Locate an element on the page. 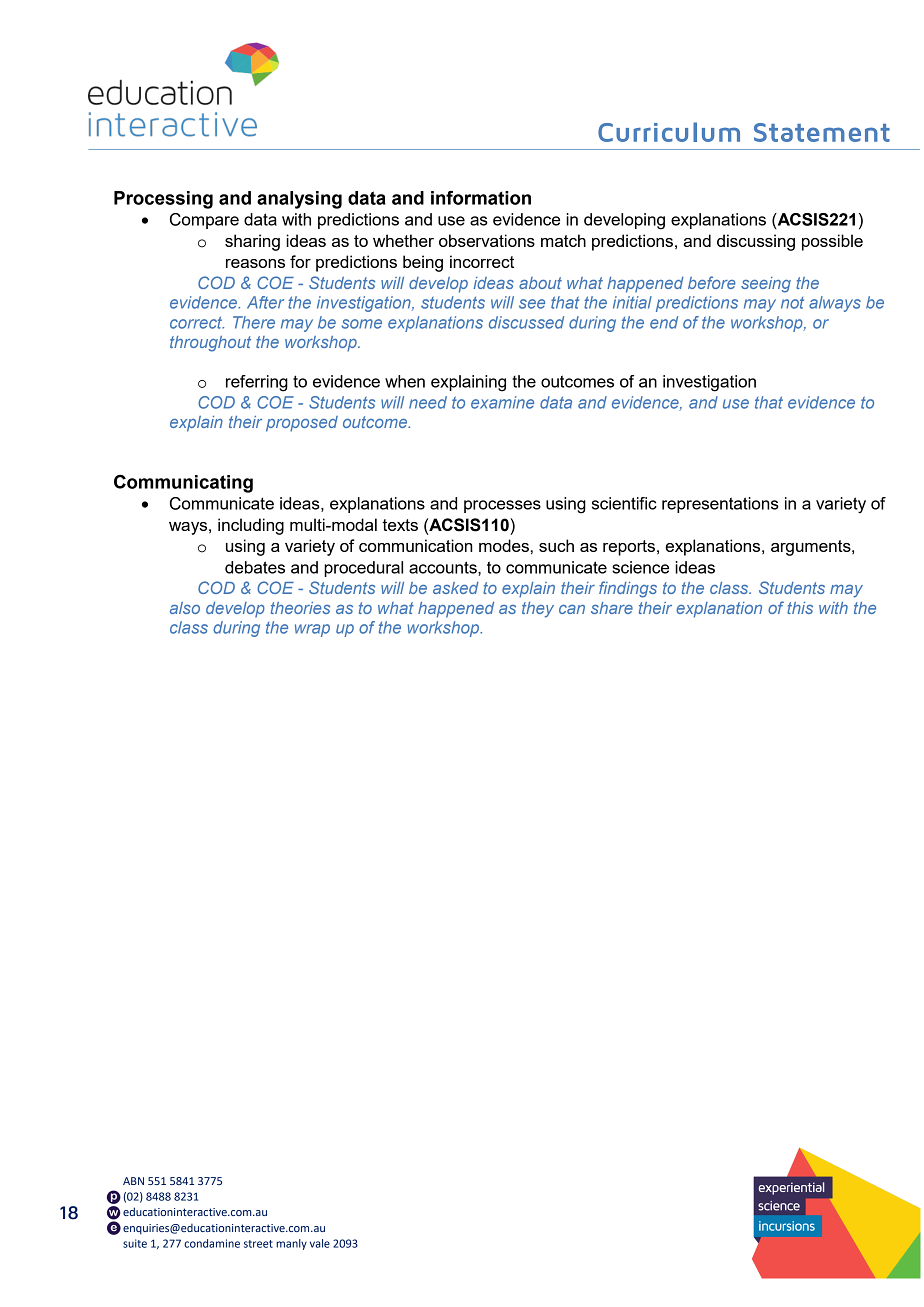 The image size is (924, 1307). Processing is located at coordinates (163, 200).
